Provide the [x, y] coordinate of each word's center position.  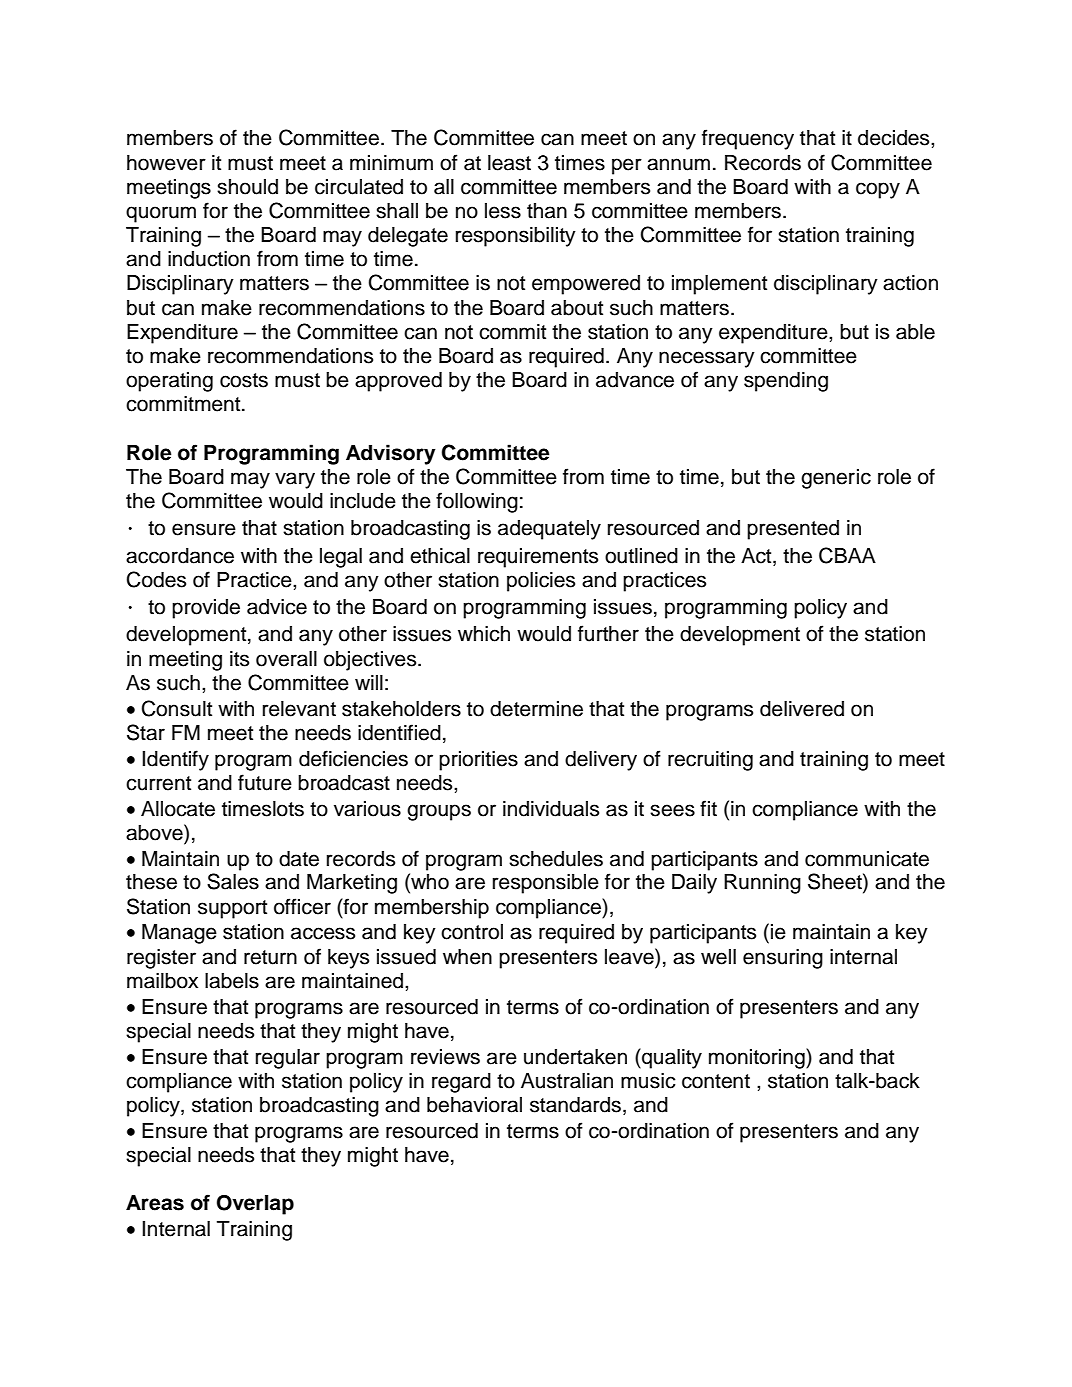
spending [786, 382]
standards [575, 1105]
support [232, 909]
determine [536, 709]
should [247, 187]
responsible [546, 884]
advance [635, 380]
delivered [802, 709]
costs [244, 380]
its [239, 659]
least [509, 163]
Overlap [255, 1205]
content [716, 1081]
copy [878, 190]
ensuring [783, 959]
